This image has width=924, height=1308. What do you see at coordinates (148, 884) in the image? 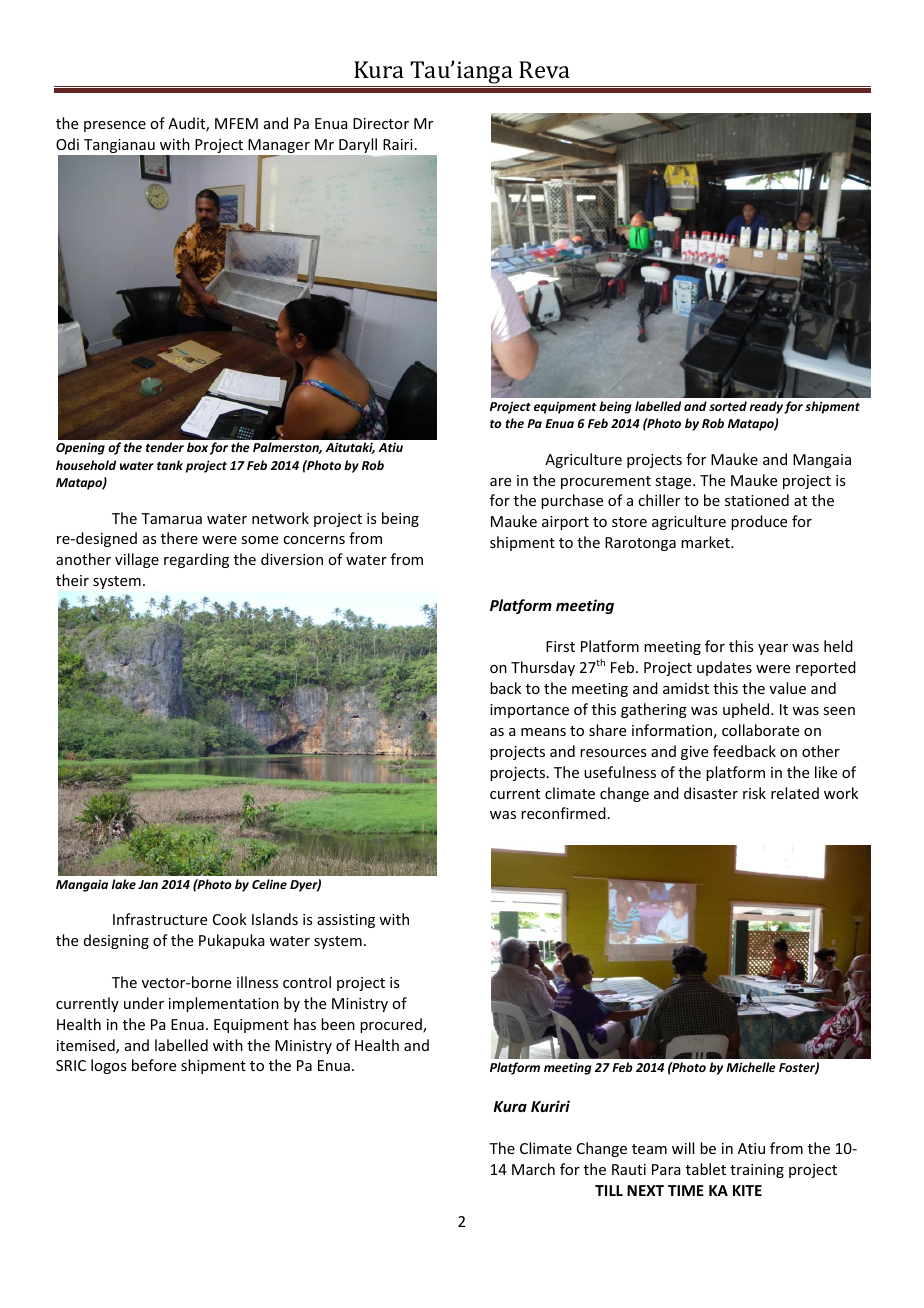
I see `Jan` at bounding box center [148, 884].
